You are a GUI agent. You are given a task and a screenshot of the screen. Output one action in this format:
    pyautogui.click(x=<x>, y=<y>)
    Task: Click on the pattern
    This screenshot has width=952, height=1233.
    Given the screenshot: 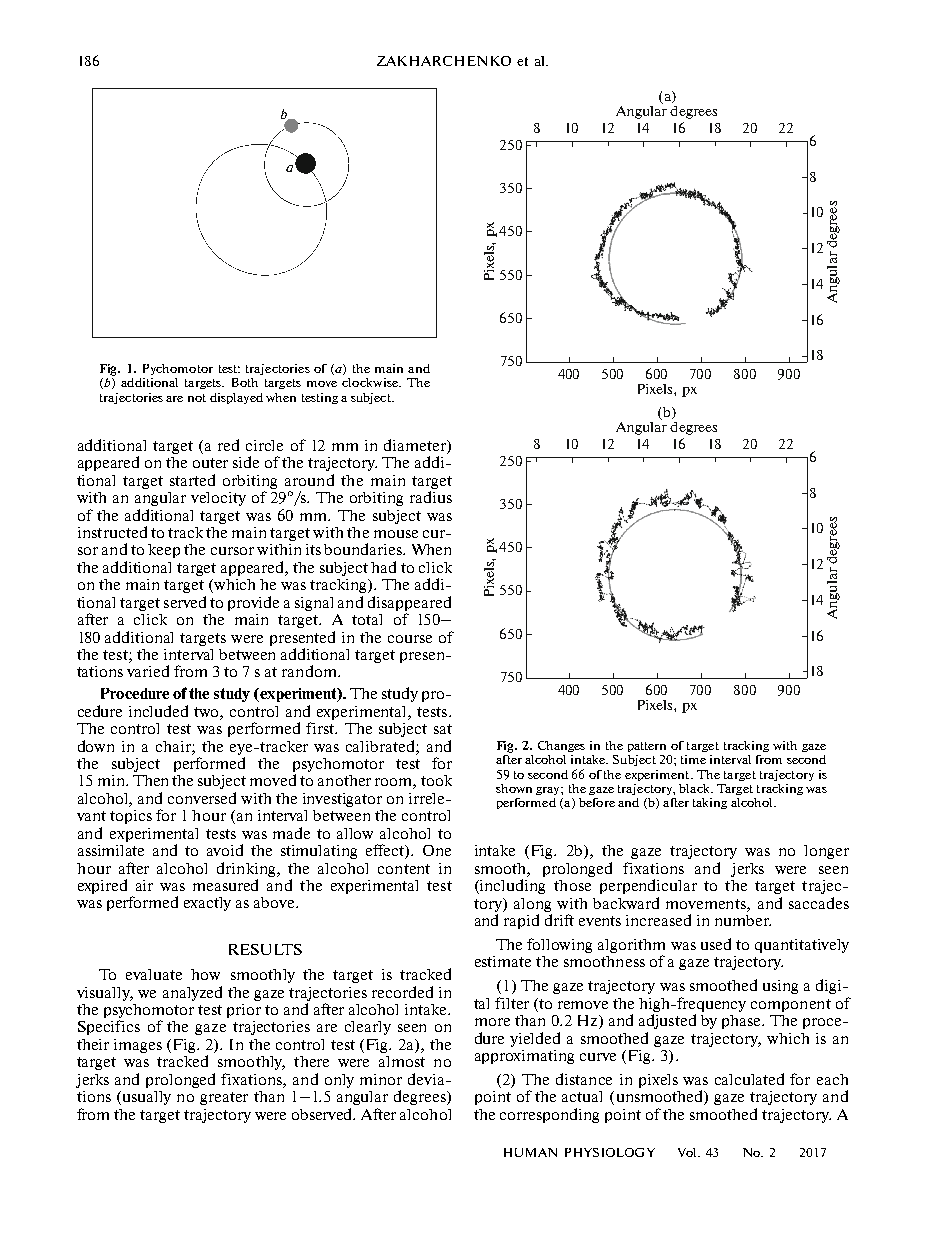 What is the action you would take?
    pyautogui.click(x=647, y=747)
